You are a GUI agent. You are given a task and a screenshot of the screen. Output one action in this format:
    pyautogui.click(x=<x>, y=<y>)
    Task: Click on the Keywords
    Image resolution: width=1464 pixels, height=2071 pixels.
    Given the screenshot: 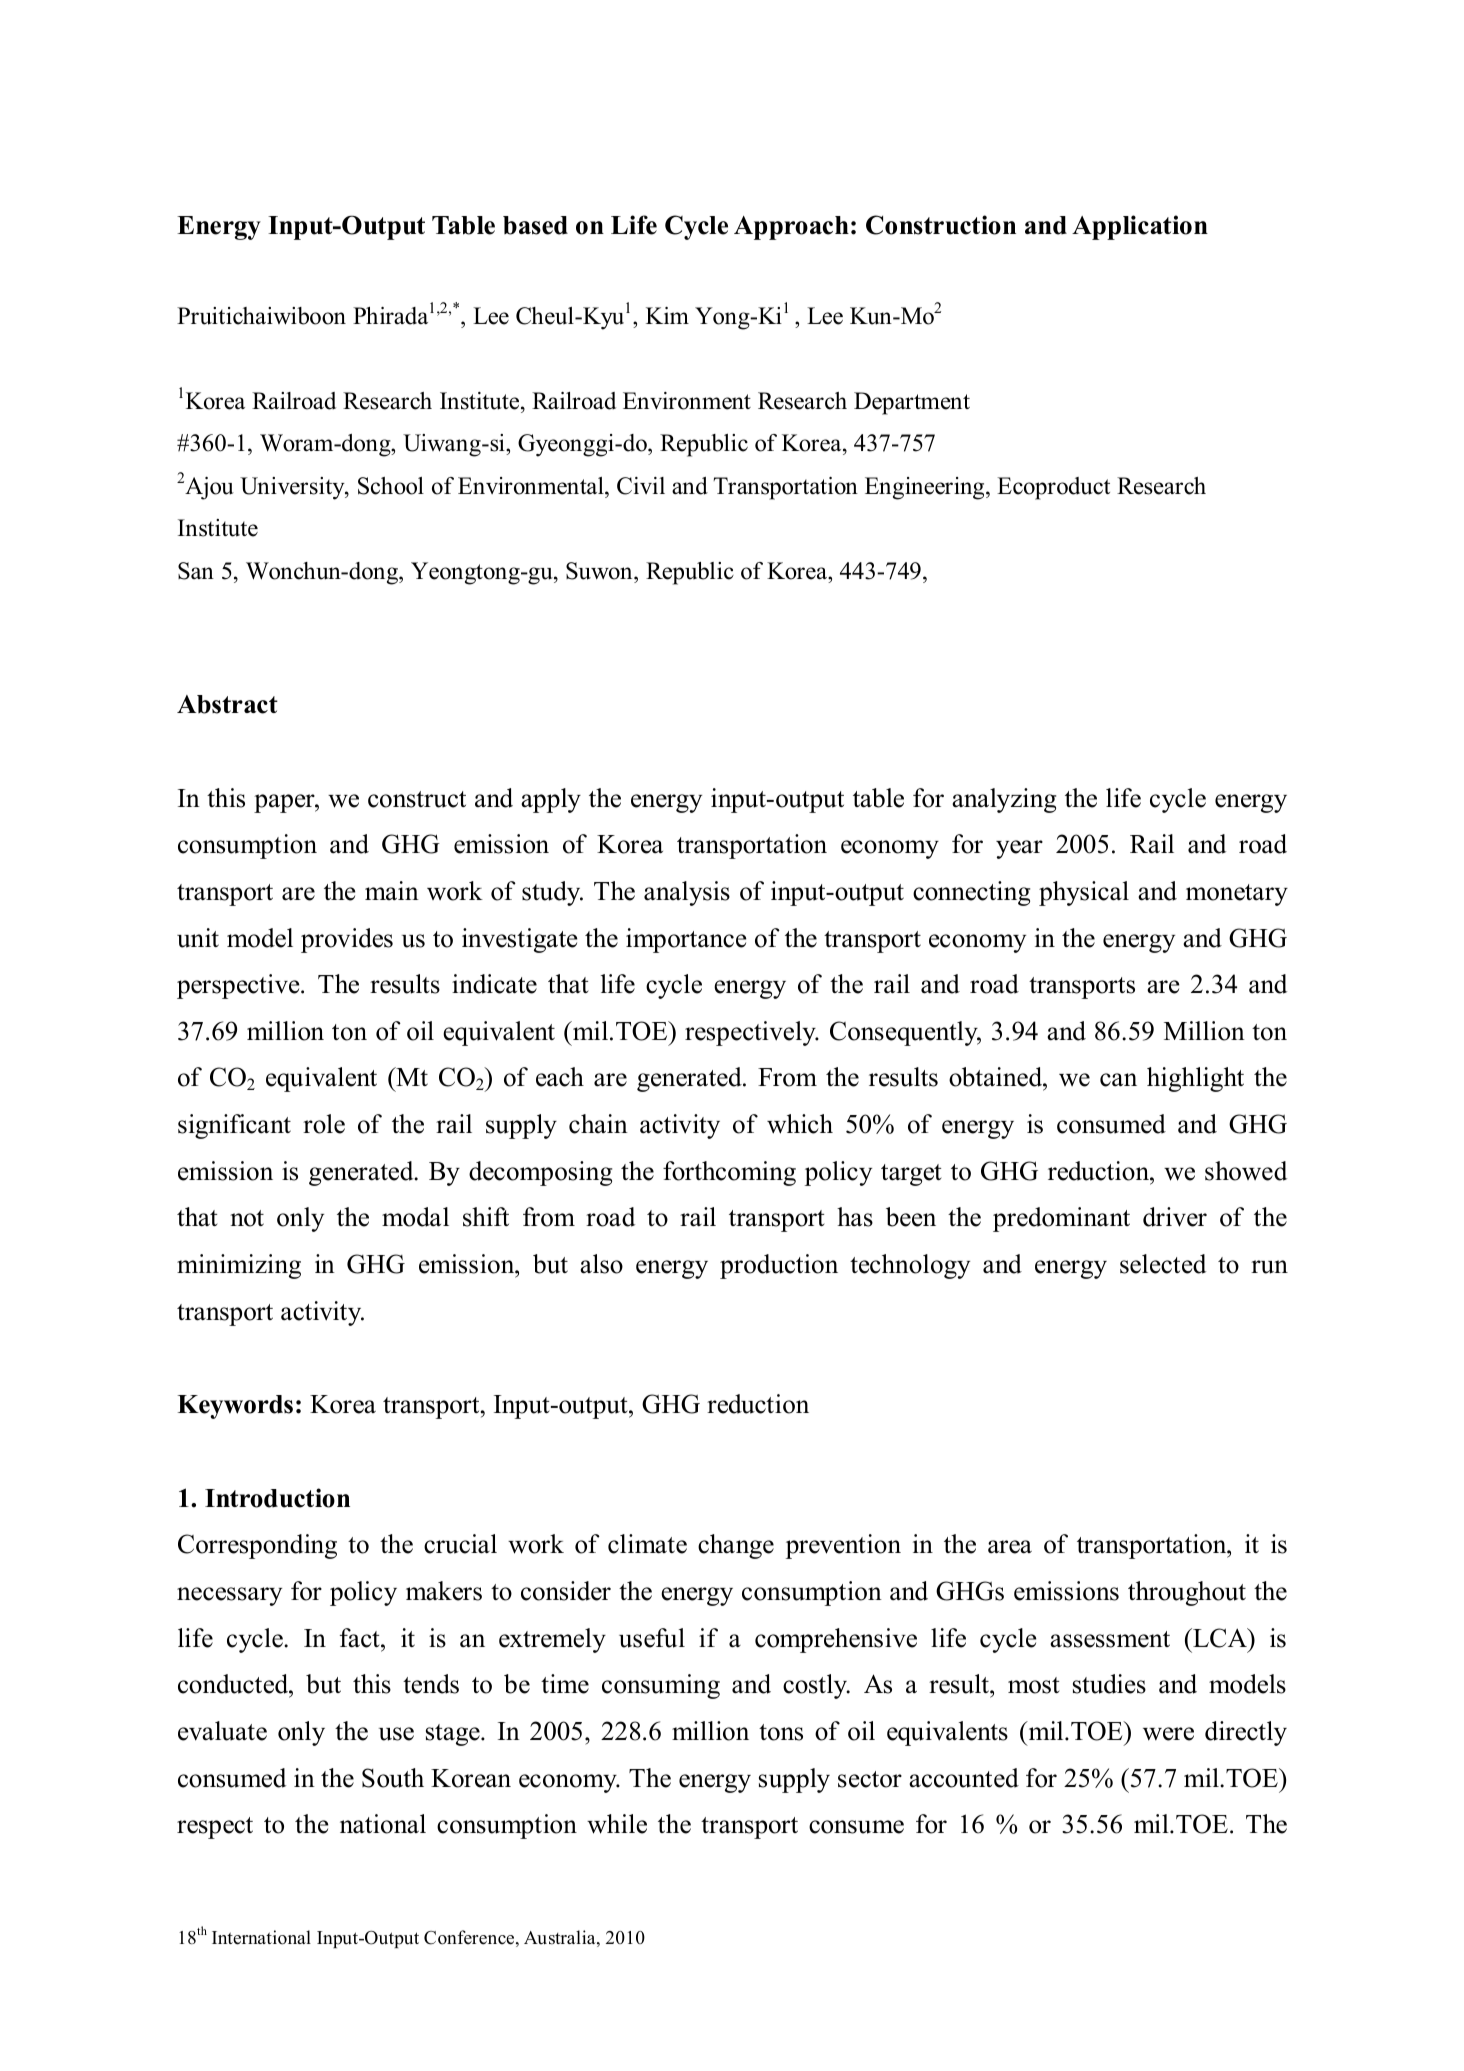 What is the action you would take?
    pyautogui.click(x=235, y=1407)
